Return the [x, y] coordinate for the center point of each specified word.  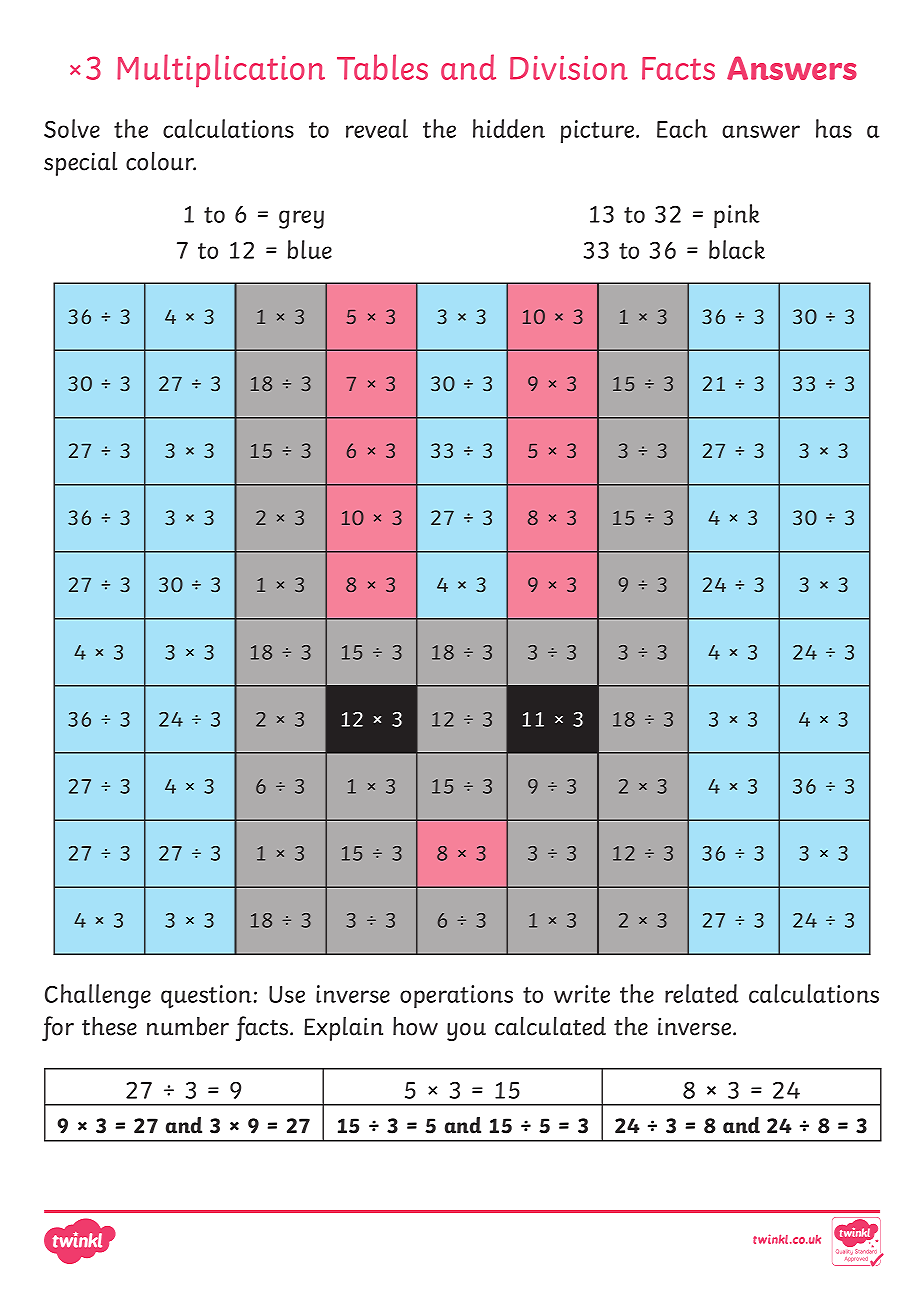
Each [682, 128]
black [737, 249]
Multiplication [221, 71]
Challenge [98, 996]
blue [310, 249]
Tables [382, 67]
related [702, 993]
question [206, 997]
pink [737, 216]
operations [456, 997]
